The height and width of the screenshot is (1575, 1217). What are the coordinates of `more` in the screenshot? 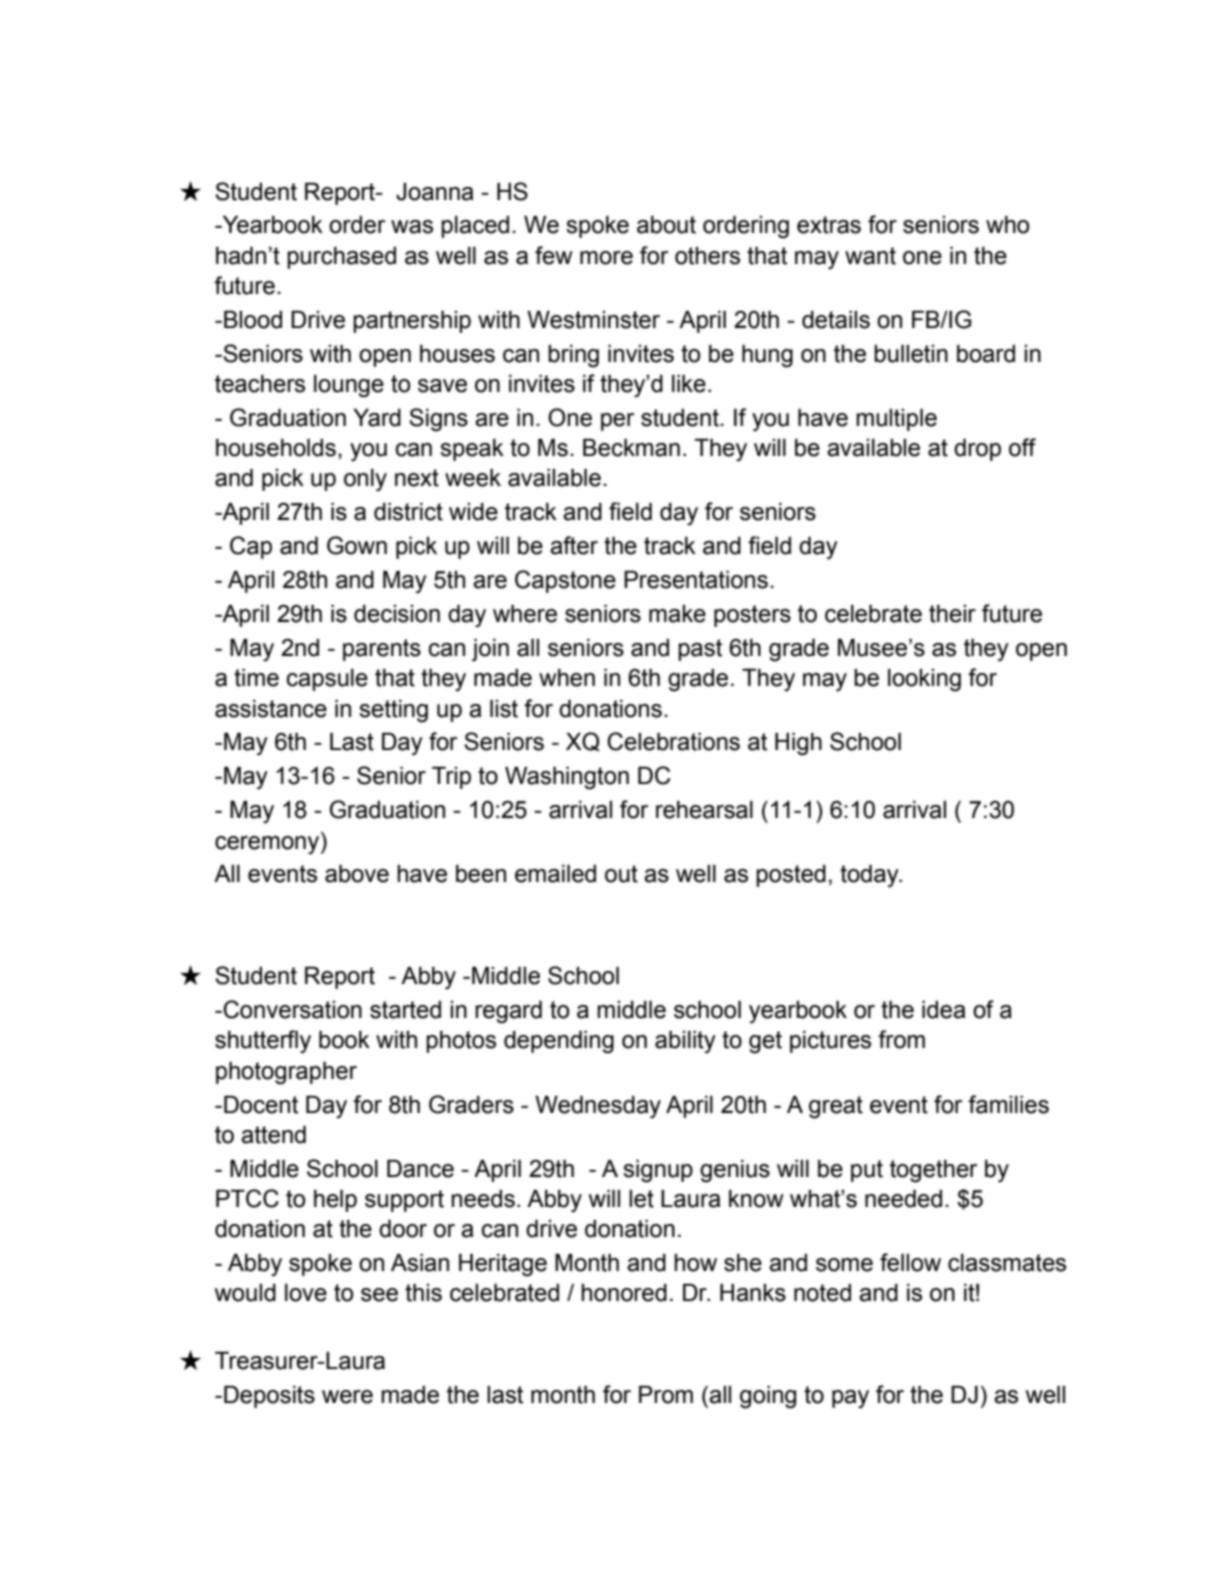 It's located at (606, 258).
